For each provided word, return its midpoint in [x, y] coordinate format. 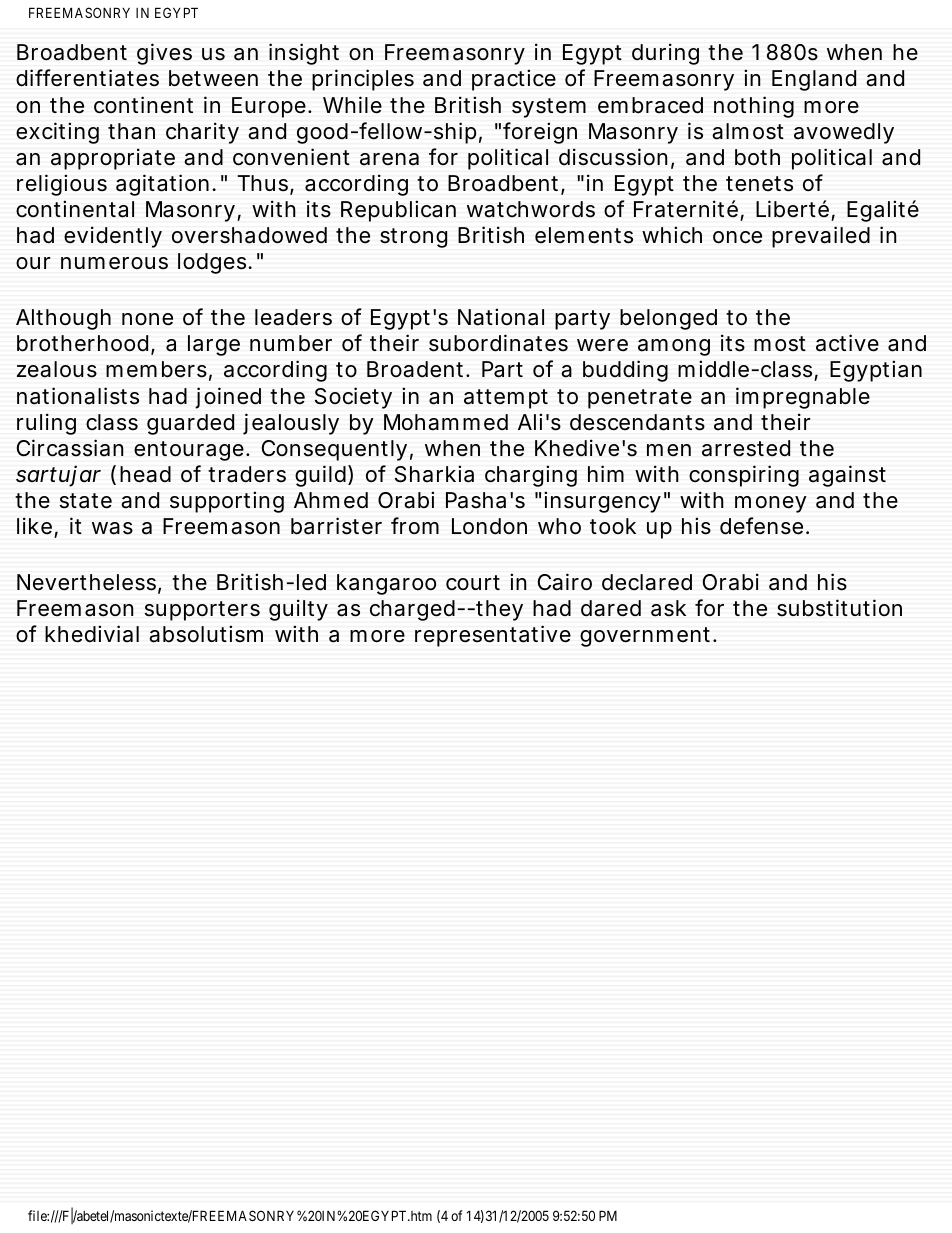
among [674, 347]
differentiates [87, 78]
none [147, 319]
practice [514, 80]
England [814, 80]
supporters [202, 611]
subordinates [498, 343]
